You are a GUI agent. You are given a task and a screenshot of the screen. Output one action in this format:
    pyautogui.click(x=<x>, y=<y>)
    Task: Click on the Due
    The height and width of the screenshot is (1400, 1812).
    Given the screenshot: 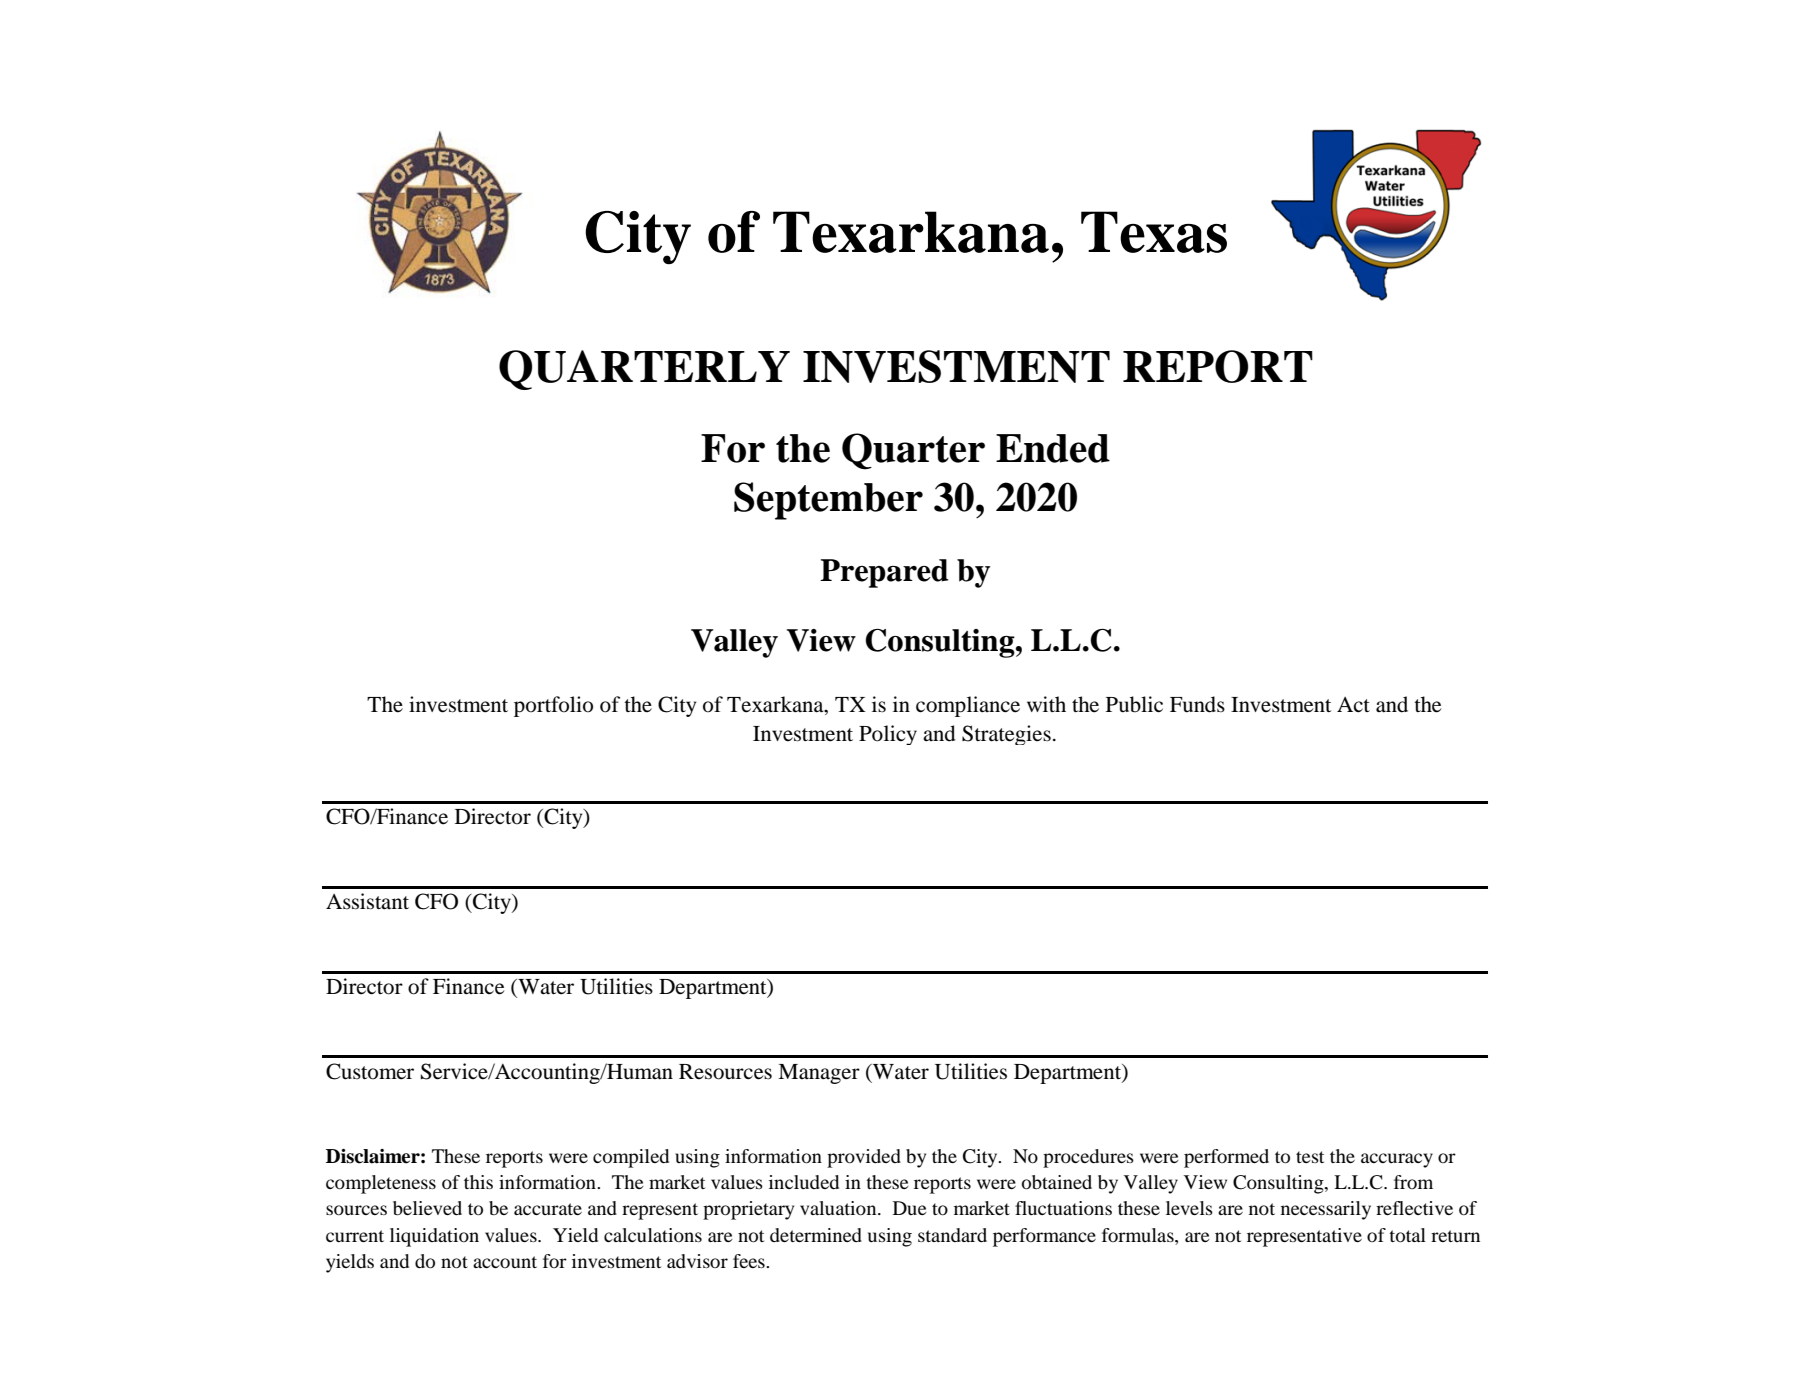 What is the action you would take?
    pyautogui.click(x=910, y=1208)
